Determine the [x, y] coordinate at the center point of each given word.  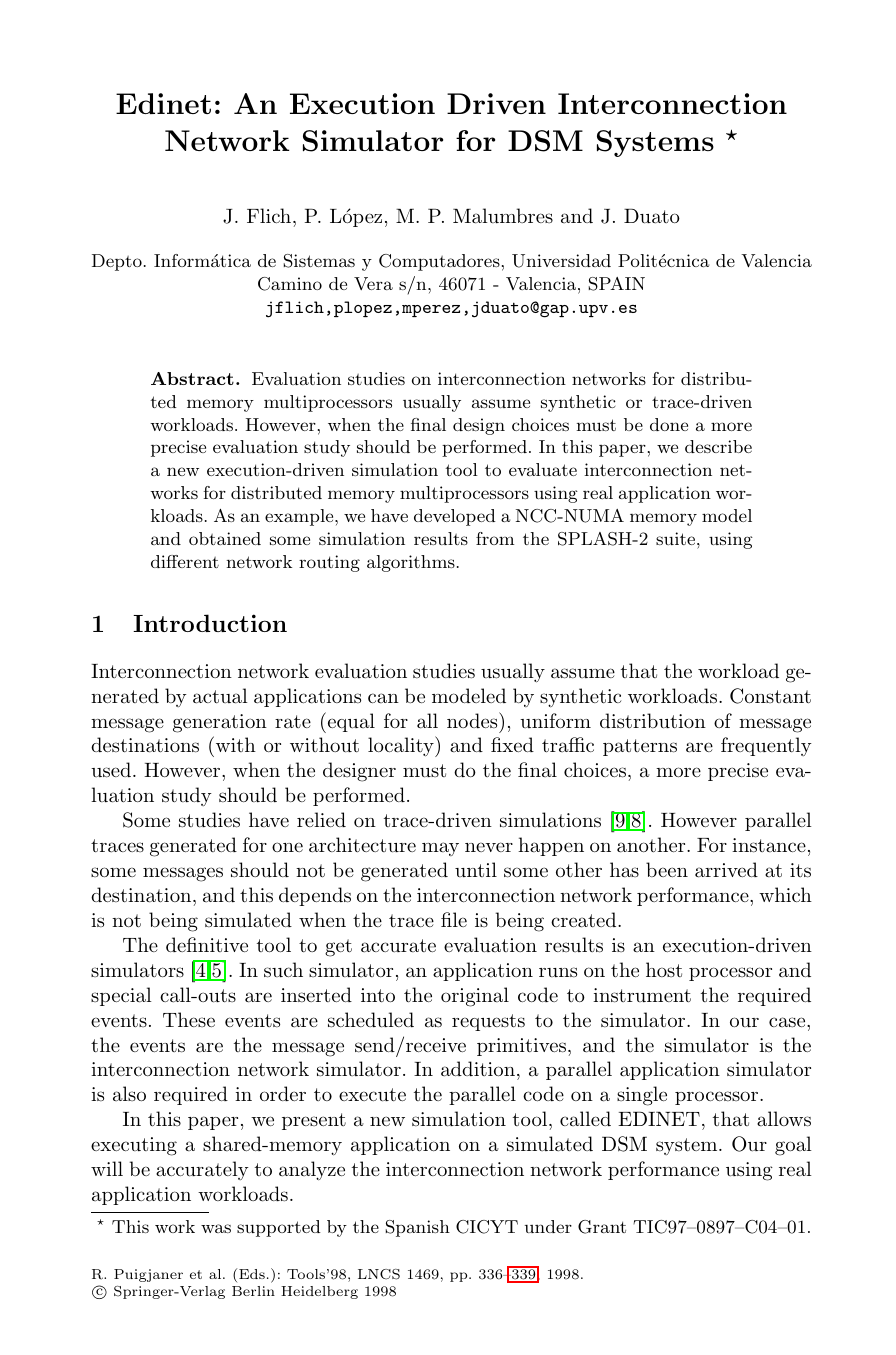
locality [402, 746]
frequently [766, 746]
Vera [373, 283]
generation [220, 723]
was [216, 1228]
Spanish [418, 1228]
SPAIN [617, 284]
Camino [290, 284]
